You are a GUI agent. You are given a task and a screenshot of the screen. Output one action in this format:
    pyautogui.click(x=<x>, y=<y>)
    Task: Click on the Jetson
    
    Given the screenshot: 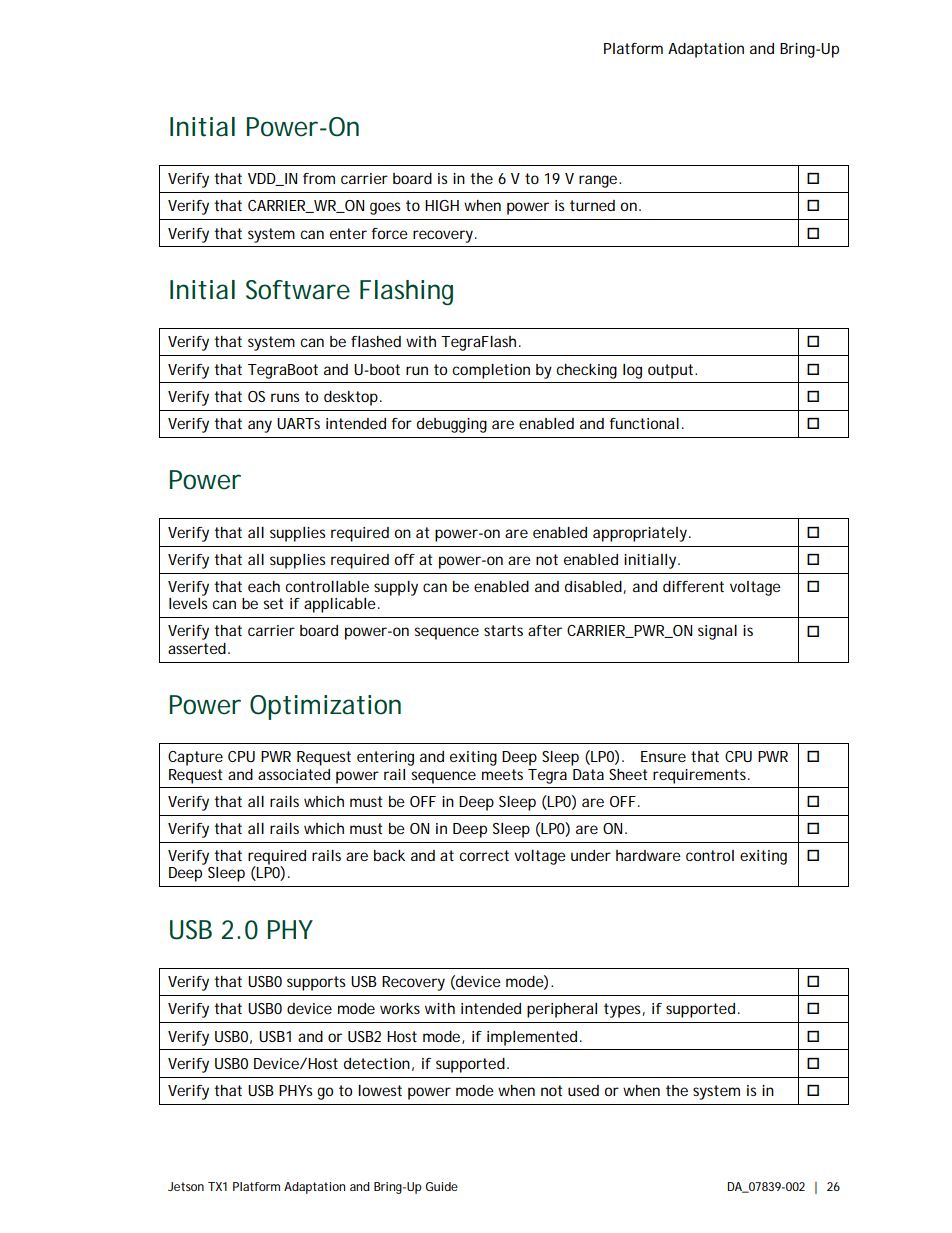 What is the action you would take?
    pyautogui.click(x=186, y=1186)
